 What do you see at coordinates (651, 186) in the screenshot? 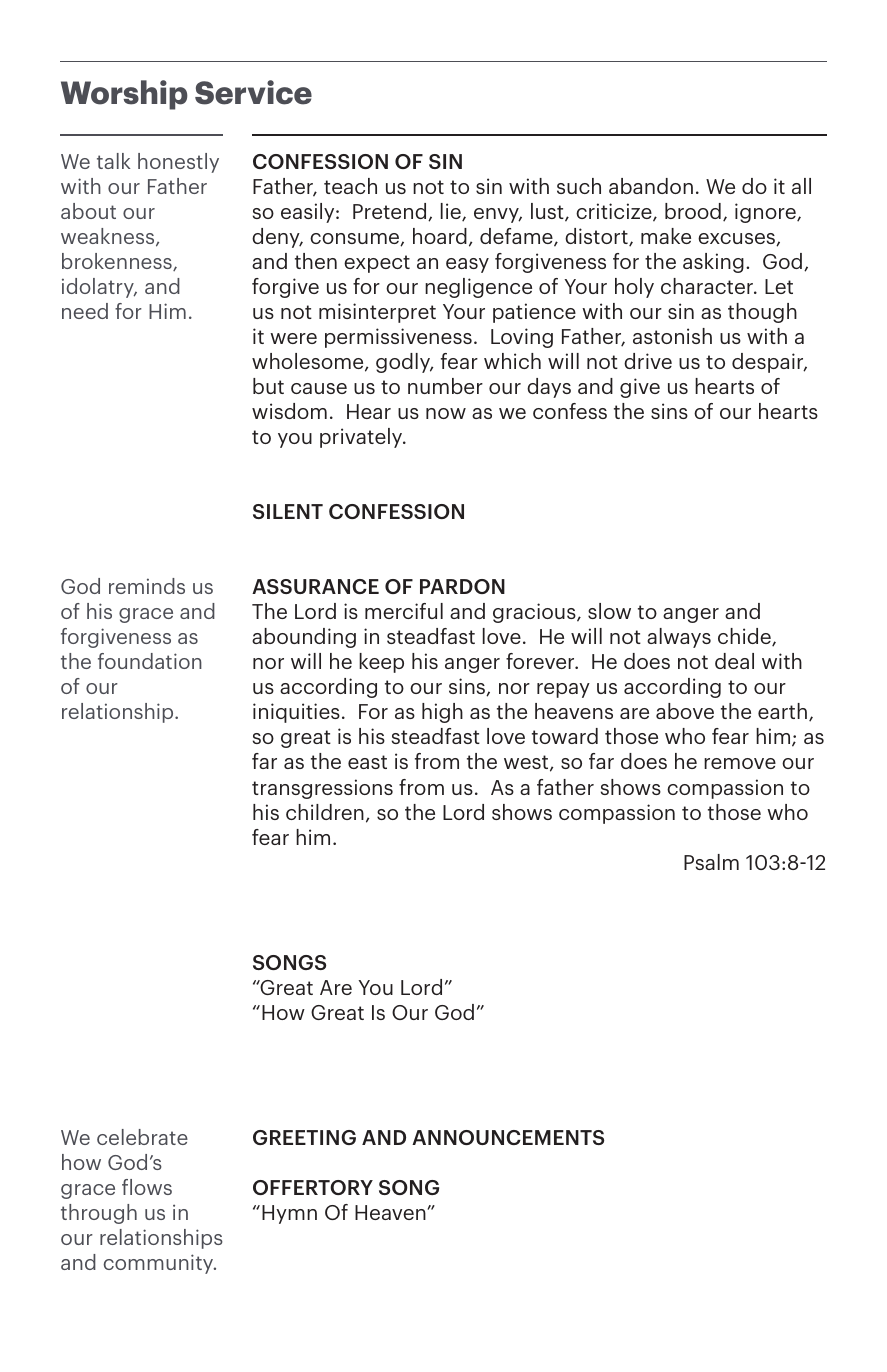
I see `abandon` at bounding box center [651, 186].
